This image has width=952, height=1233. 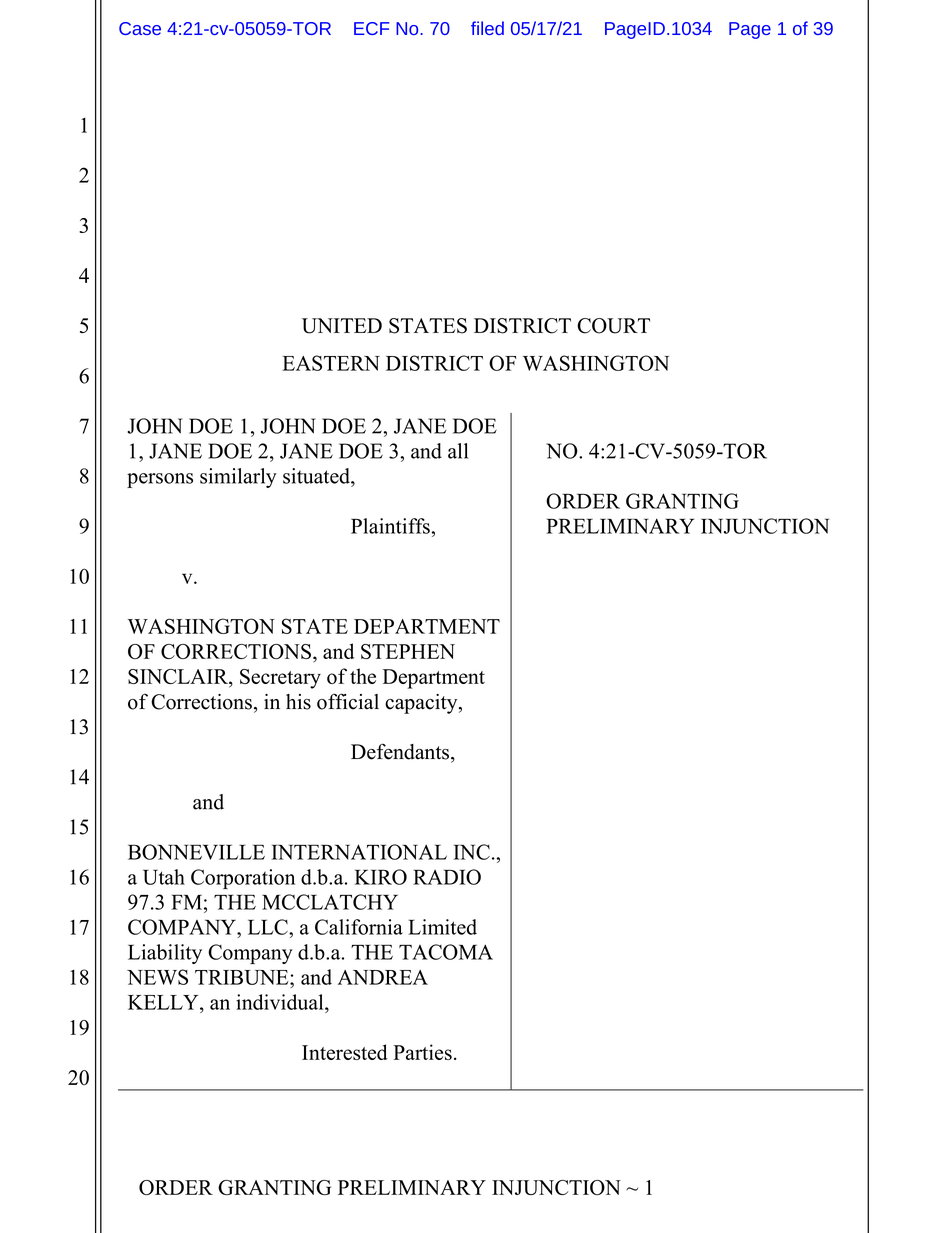 What do you see at coordinates (371, 28) in the image?
I see `ECF` at bounding box center [371, 28].
